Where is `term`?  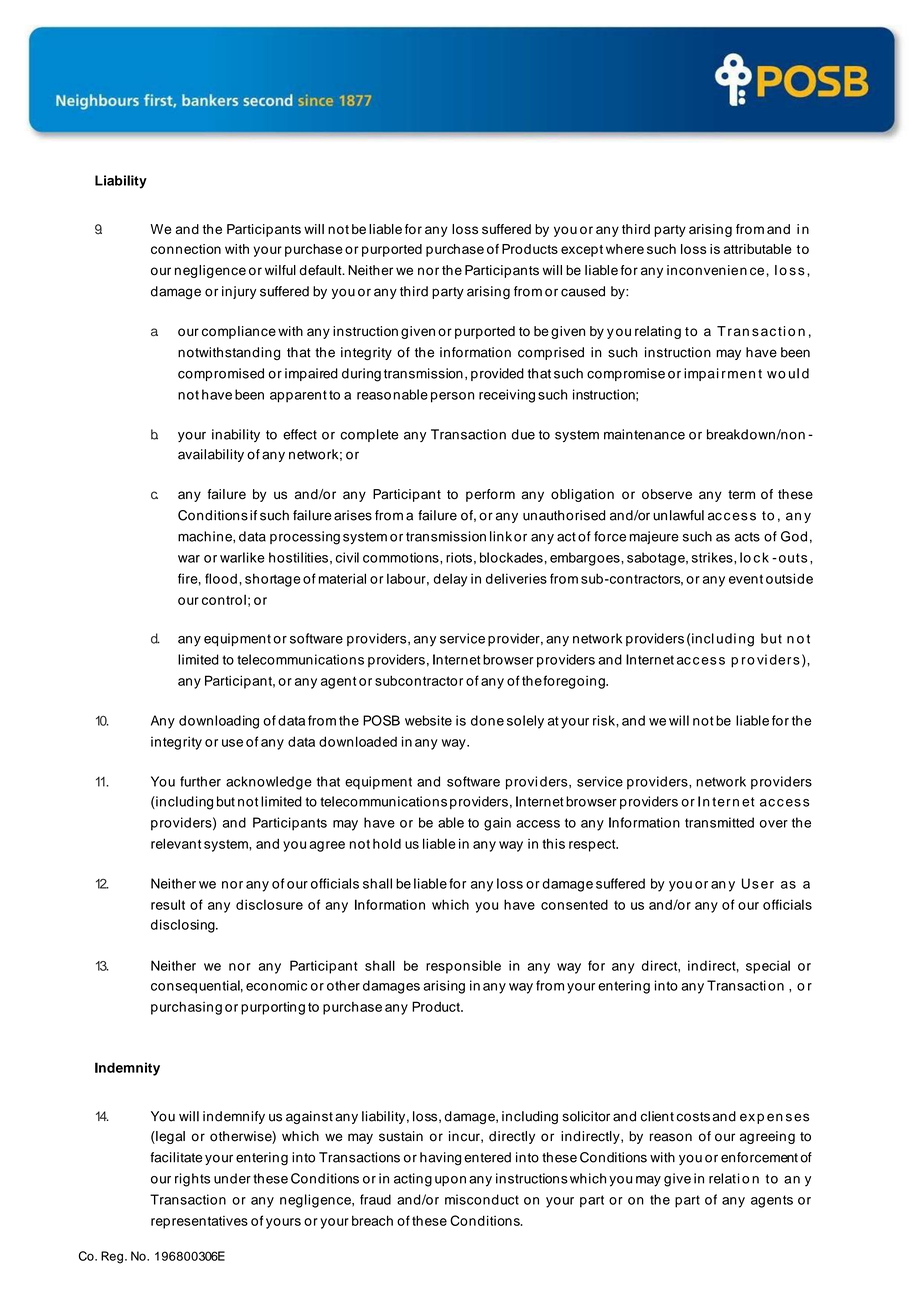 term is located at coordinates (741, 494).
